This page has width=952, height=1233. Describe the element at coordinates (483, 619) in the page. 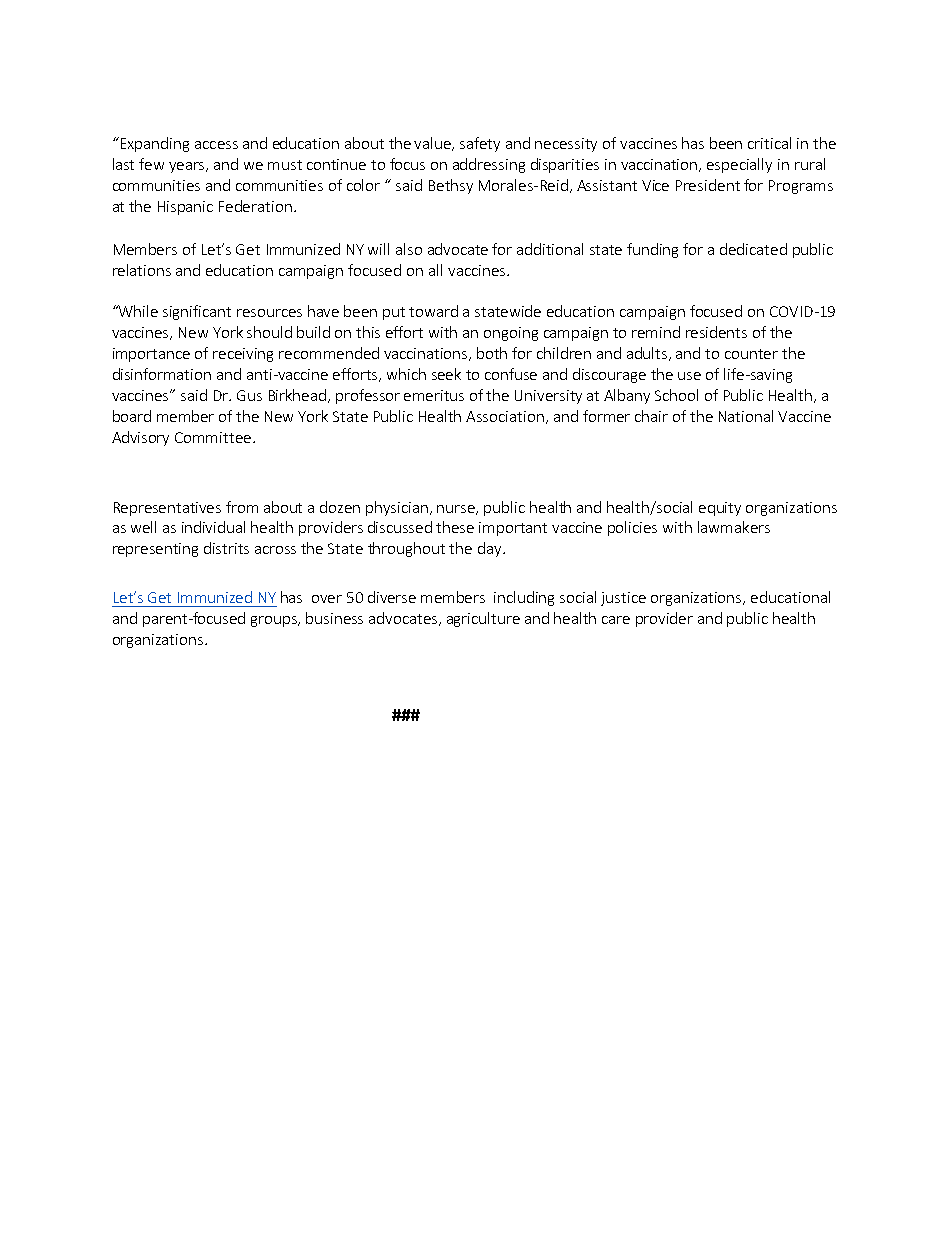

I see `agriculture` at that location.
